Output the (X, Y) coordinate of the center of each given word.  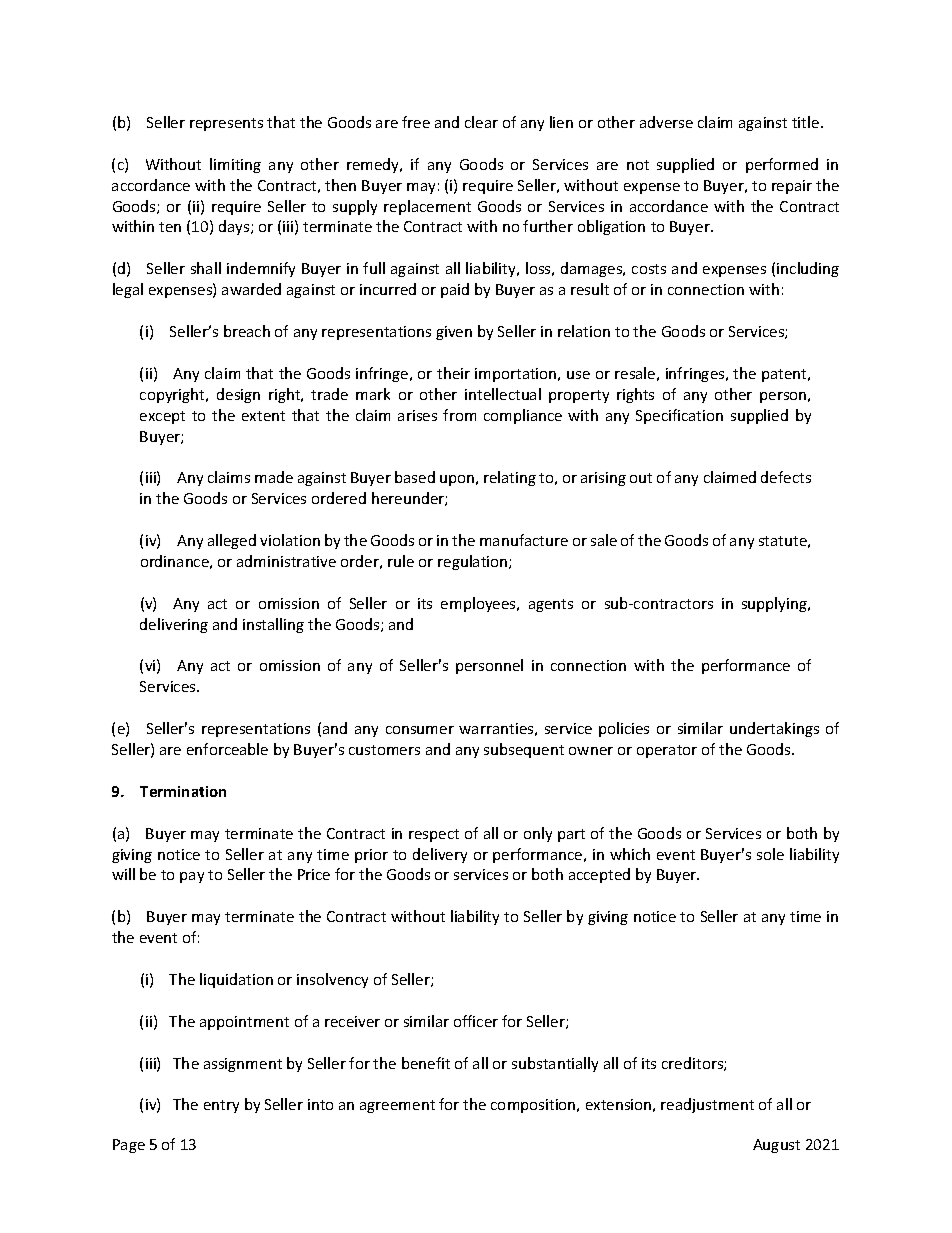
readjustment (707, 1105)
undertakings (774, 729)
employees (479, 604)
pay (192, 877)
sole (770, 854)
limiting (235, 165)
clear (481, 122)
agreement (397, 1106)
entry (221, 1106)
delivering (174, 625)
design (238, 395)
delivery (440, 855)
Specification (679, 416)
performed (782, 165)
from (459, 415)
